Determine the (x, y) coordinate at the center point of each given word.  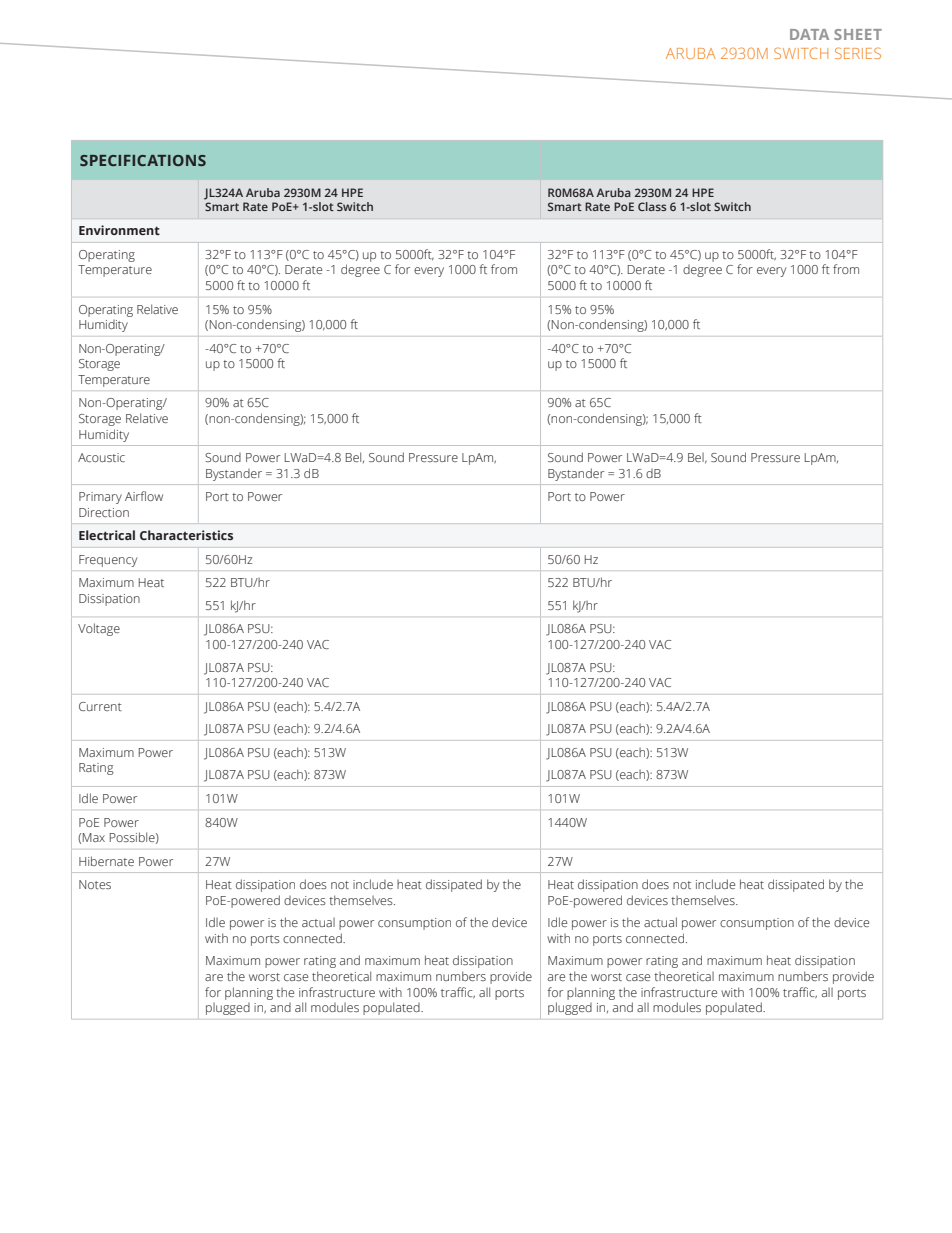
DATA (809, 34)
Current (100, 706)
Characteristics (186, 535)
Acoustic (101, 457)
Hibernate (106, 861)
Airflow (144, 496)
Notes (95, 884)
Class (652, 206)
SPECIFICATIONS (143, 160)
